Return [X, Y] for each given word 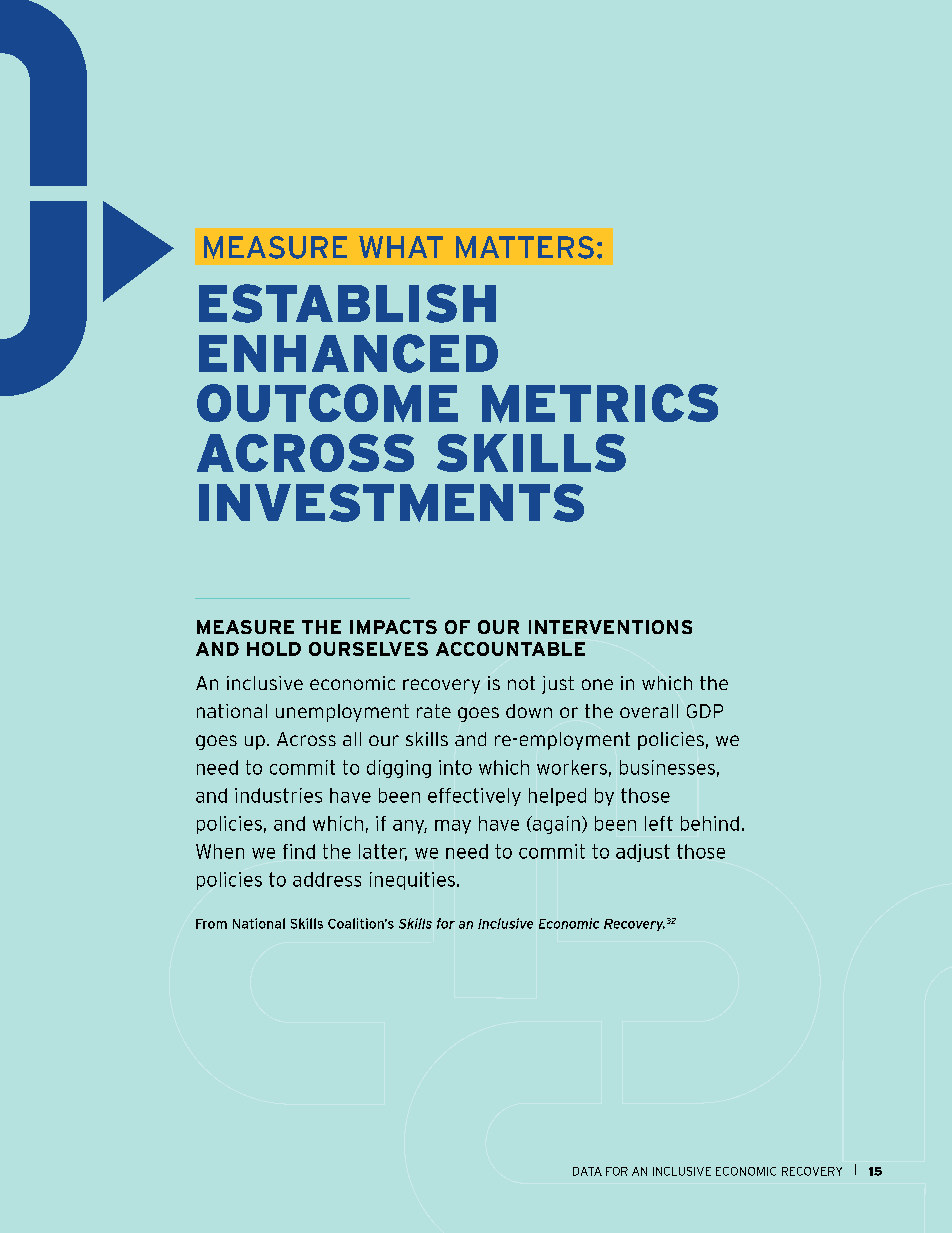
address [327, 879]
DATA [587, 1171]
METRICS [600, 403]
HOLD [274, 649]
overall [649, 711]
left [659, 823]
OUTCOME [327, 403]
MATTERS [525, 247]
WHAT [401, 247]
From [211, 924]
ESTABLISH [347, 303]
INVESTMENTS [391, 503]
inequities [412, 881]
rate [434, 711]
